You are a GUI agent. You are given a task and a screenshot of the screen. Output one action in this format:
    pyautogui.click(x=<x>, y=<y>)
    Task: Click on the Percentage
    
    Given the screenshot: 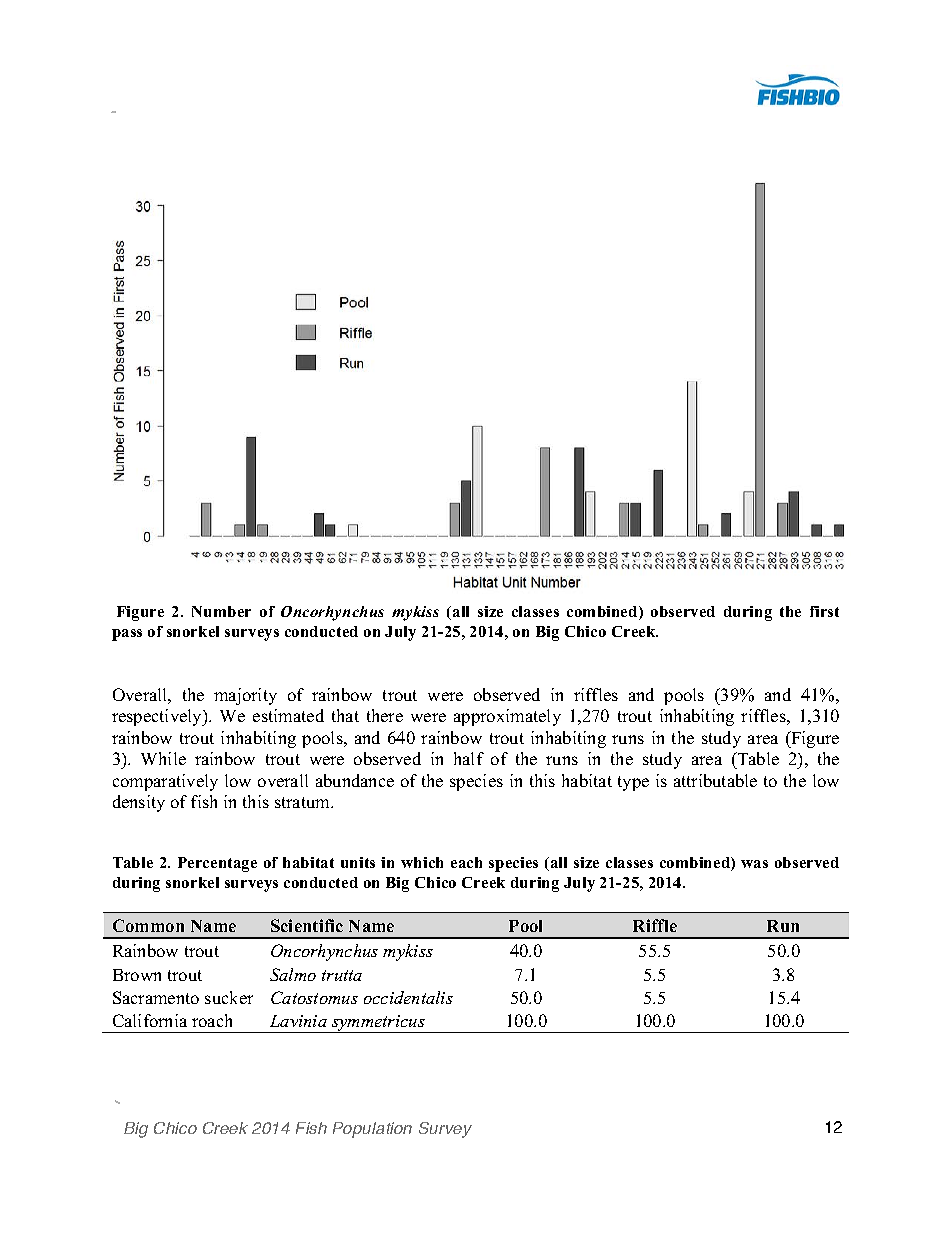 What is the action you would take?
    pyautogui.click(x=217, y=864)
